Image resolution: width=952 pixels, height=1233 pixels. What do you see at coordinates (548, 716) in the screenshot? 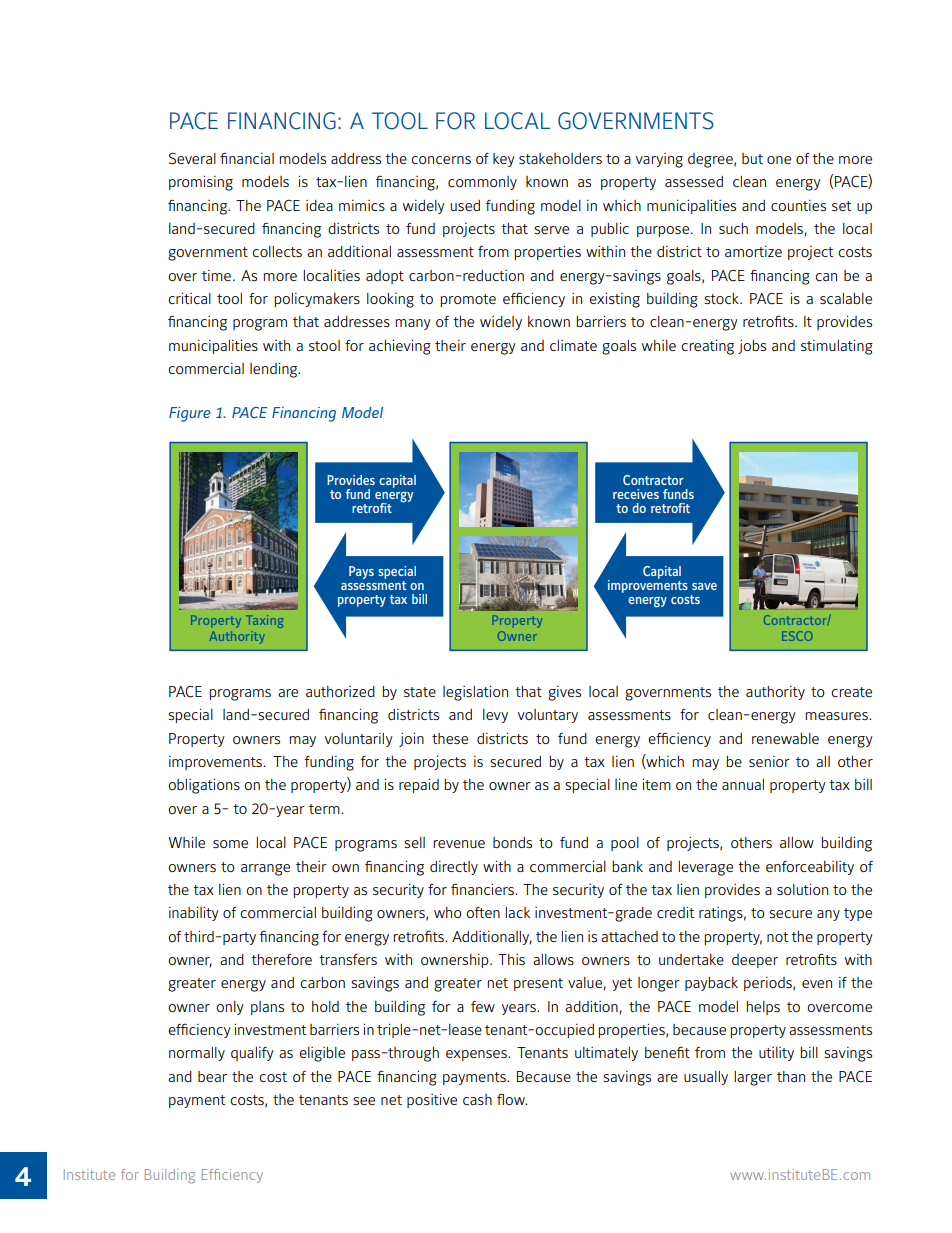
I see `voluntary` at bounding box center [548, 716].
